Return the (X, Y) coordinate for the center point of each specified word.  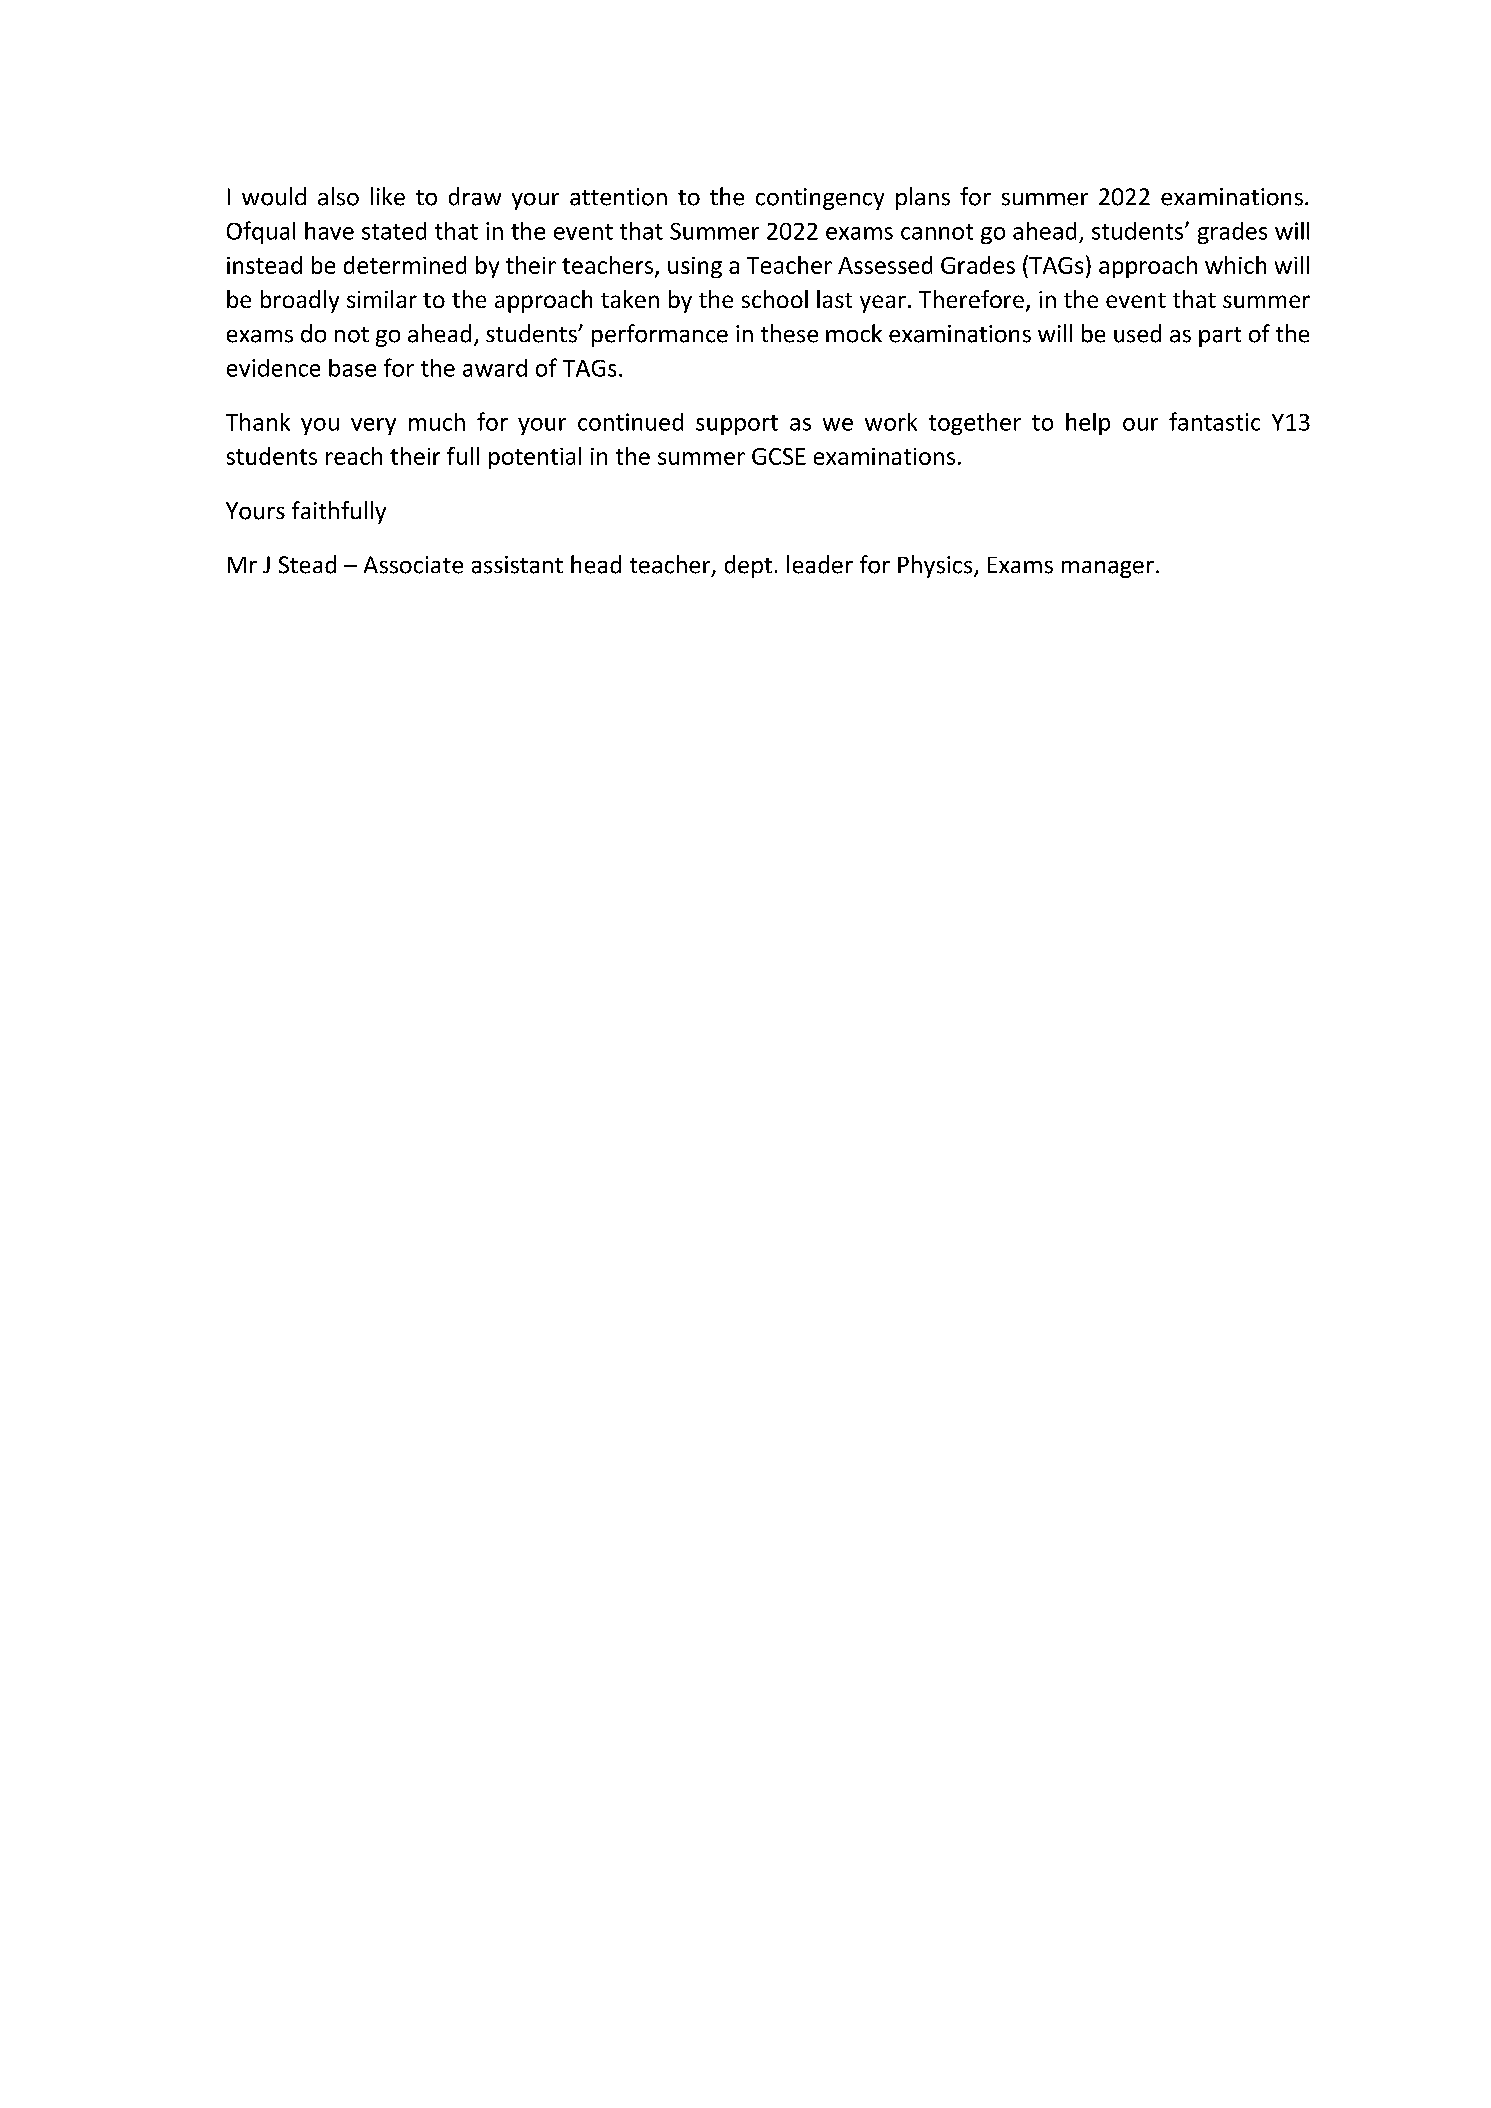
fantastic (1214, 421)
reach (354, 456)
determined (405, 265)
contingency (820, 199)
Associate (413, 565)
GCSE (779, 456)
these (789, 333)
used (1137, 333)
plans (923, 198)
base (352, 368)
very (373, 426)
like (388, 196)
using (695, 267)
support (737, 425)
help (1088, 424)
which (1235, 265)
